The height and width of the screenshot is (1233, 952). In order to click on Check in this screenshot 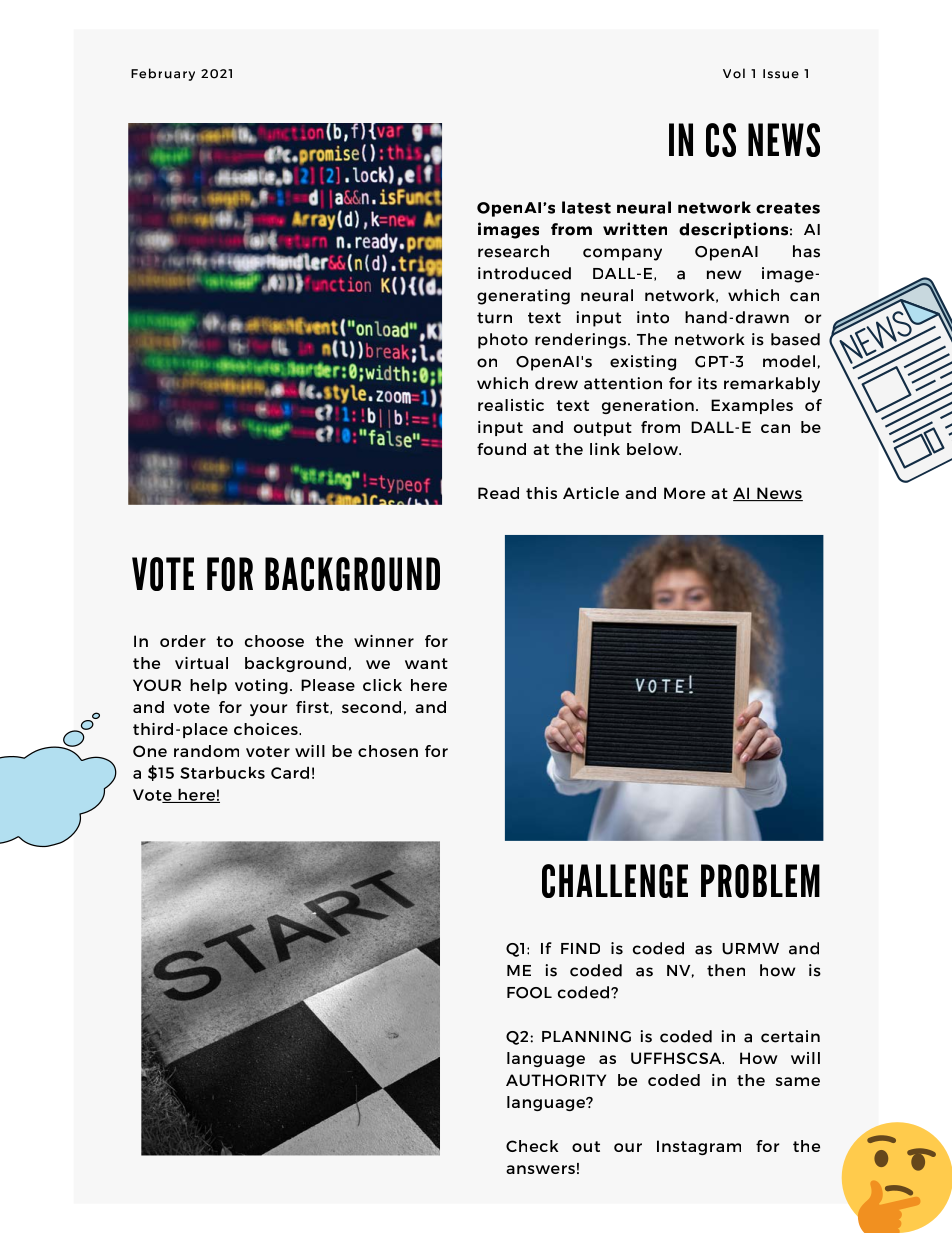, I will do `click(532, 1146)`.
